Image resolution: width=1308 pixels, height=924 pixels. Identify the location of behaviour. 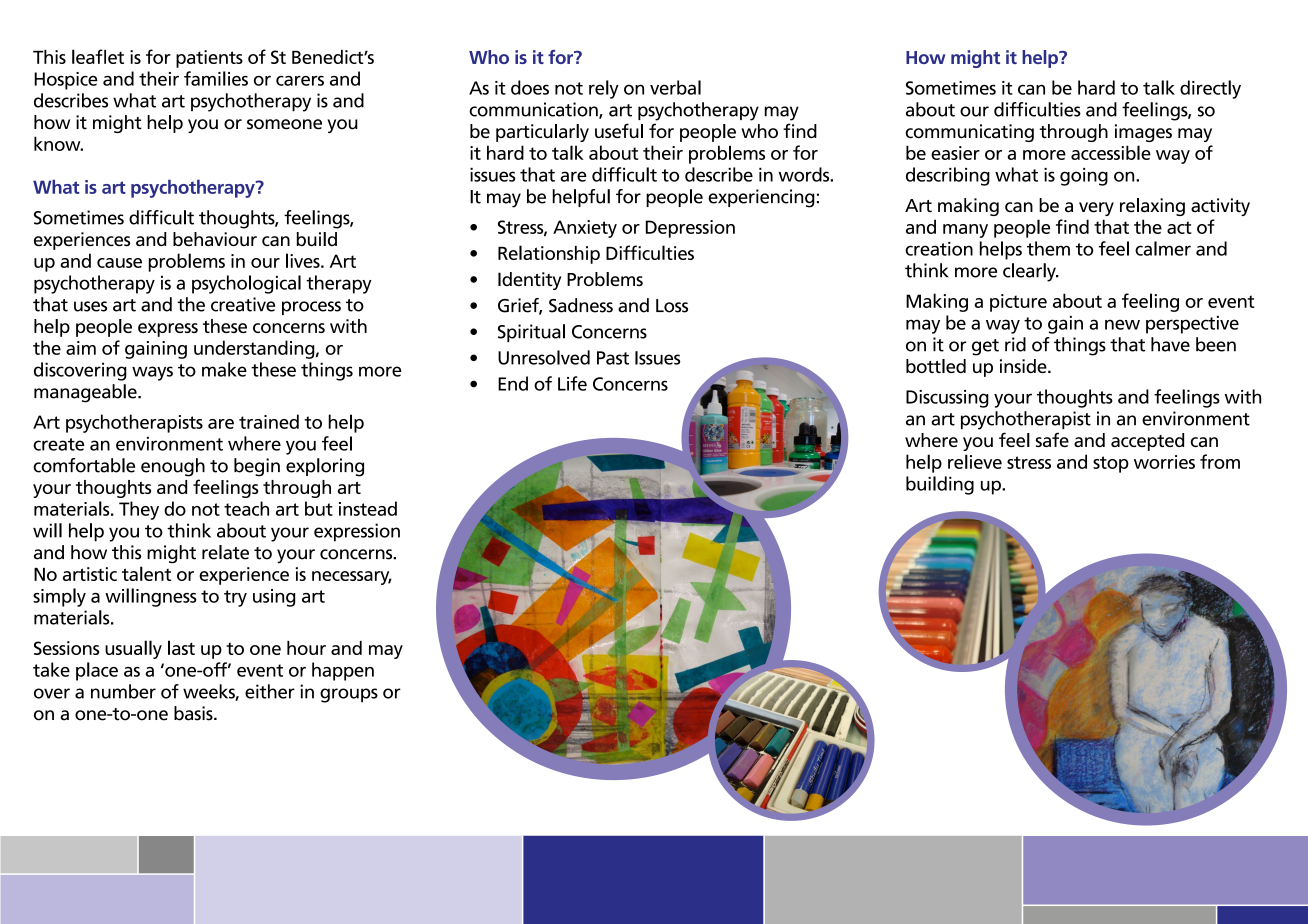
(215, 239).
